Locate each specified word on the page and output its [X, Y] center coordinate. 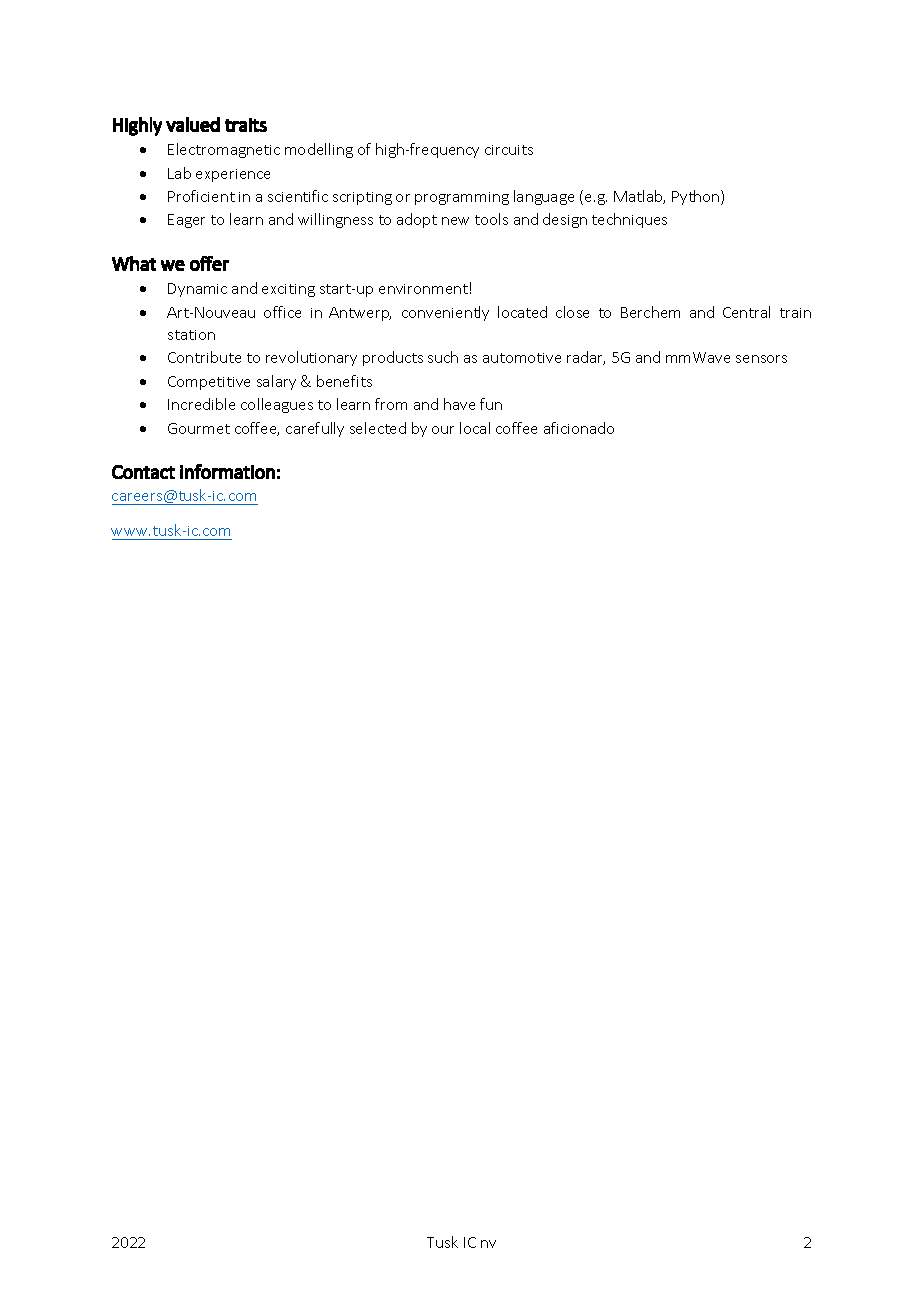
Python [697, 197]
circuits [509, 150]
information [227, 471]
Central [746, 312]
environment [423, 289]
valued [193, 124]
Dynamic [197, 290]
